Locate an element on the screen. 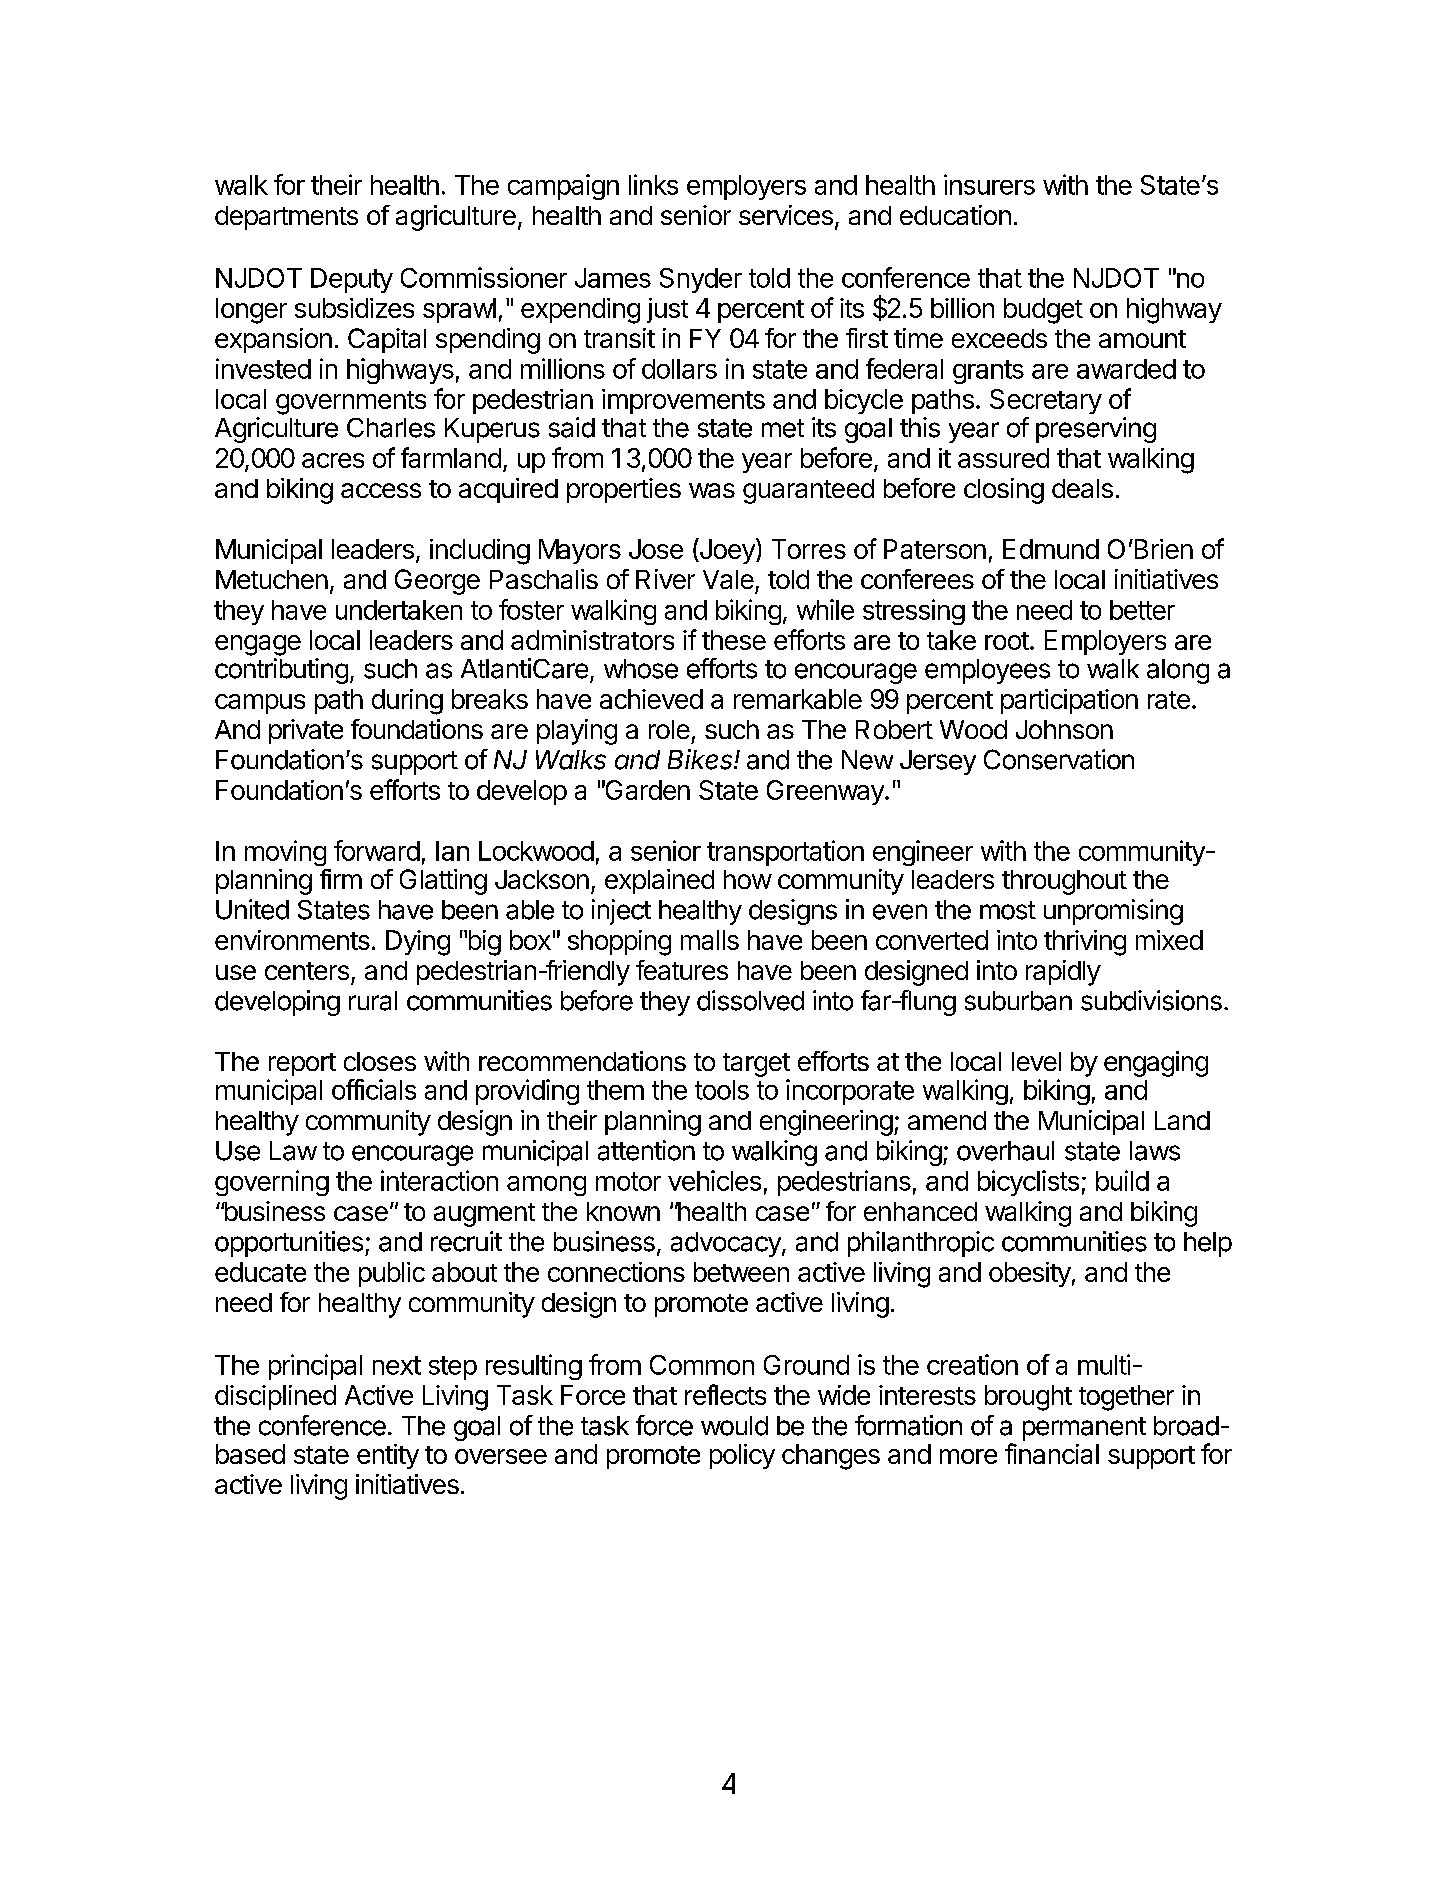 This screenshot has height=1885, width=1456. would is located at coordinates (734, 1426).
